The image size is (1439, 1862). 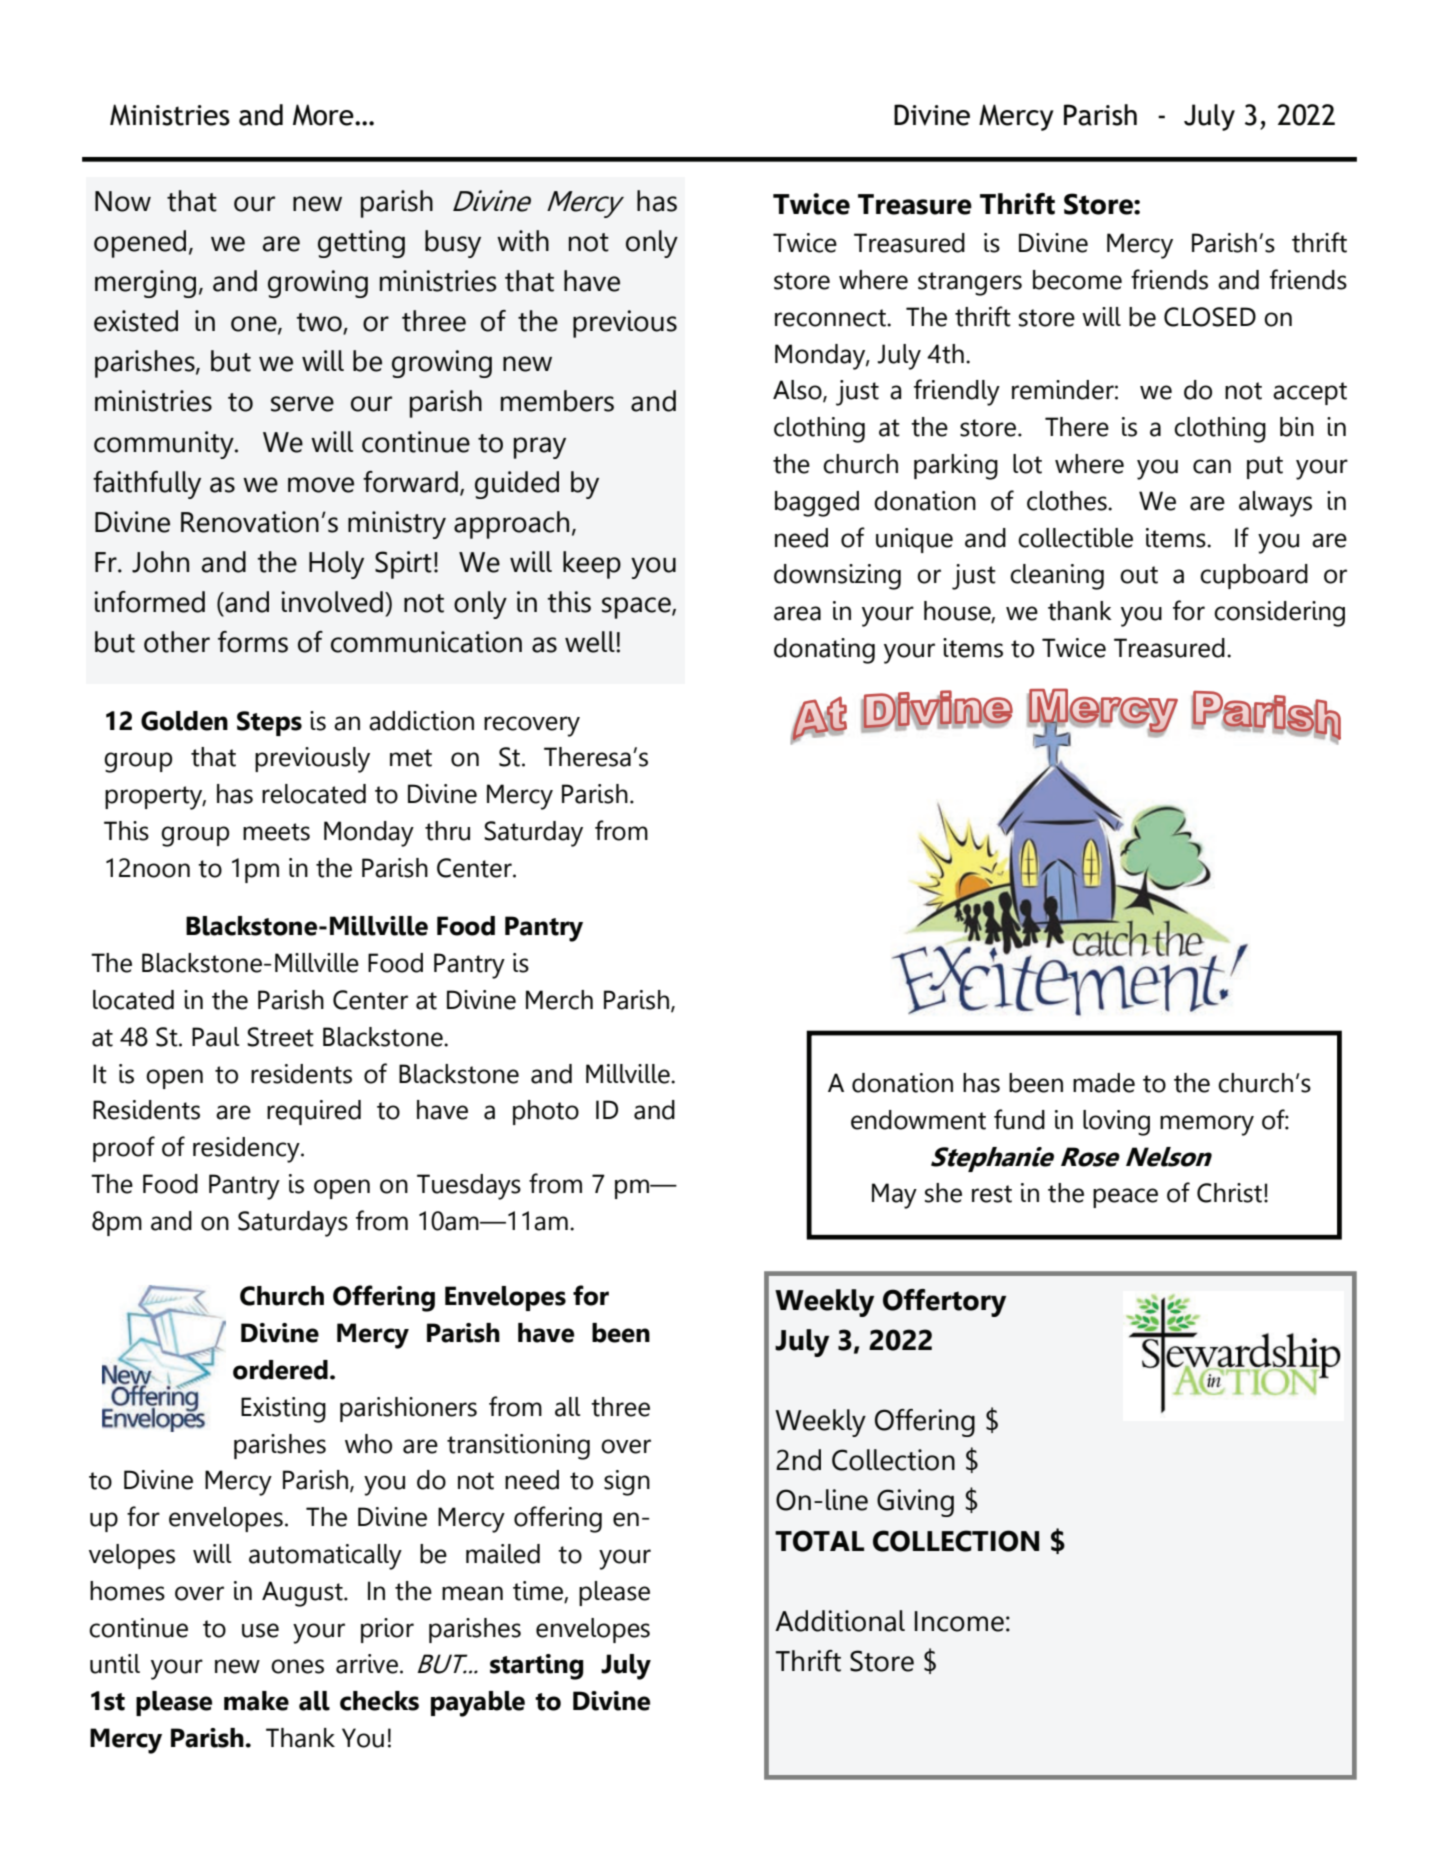 What do you see at coordinates (324, 115) in the image?
I see `More` at bounding box center [324, 115].
